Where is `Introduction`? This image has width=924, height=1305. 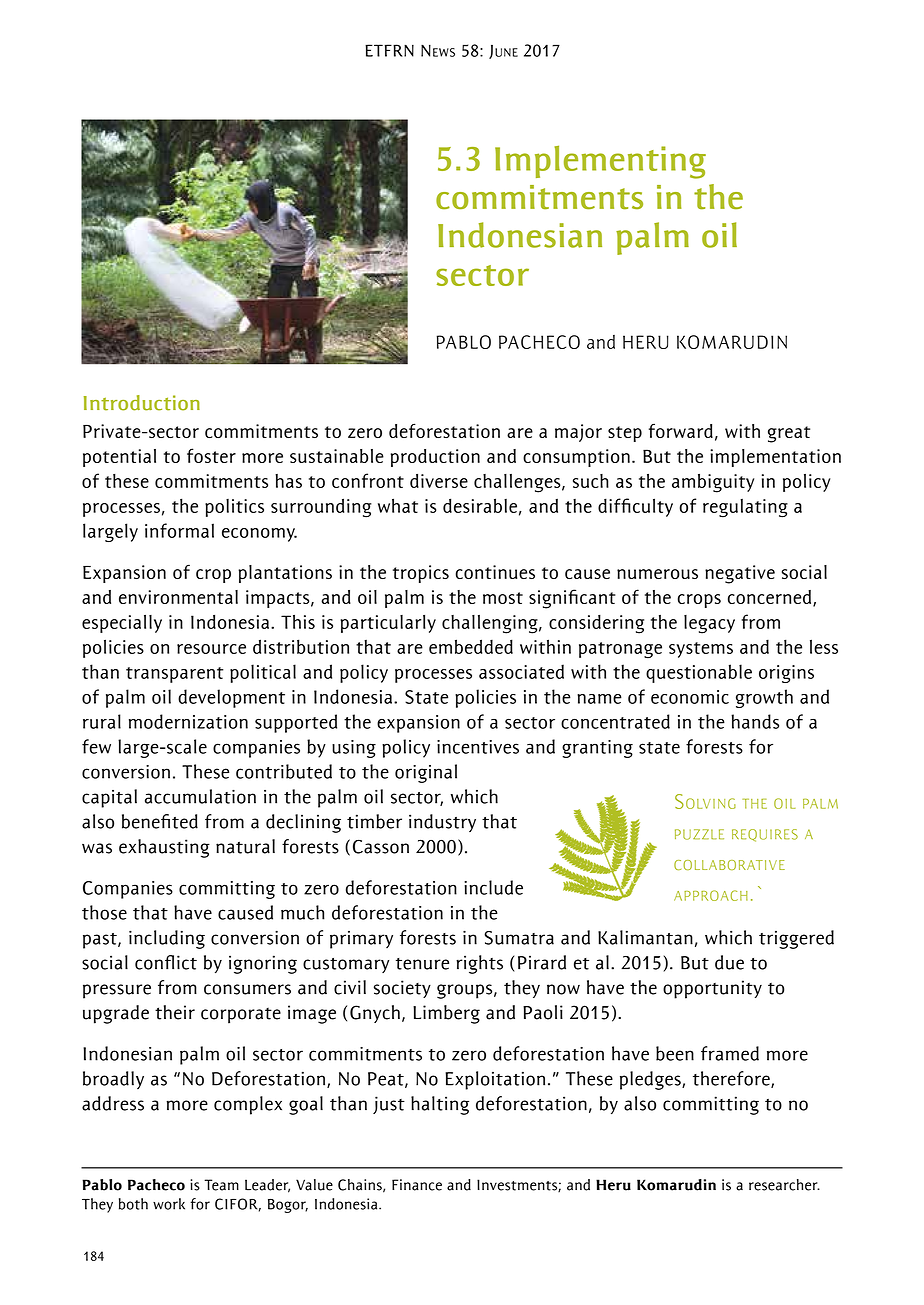
Introduction is located at coordinates (142, 403).
